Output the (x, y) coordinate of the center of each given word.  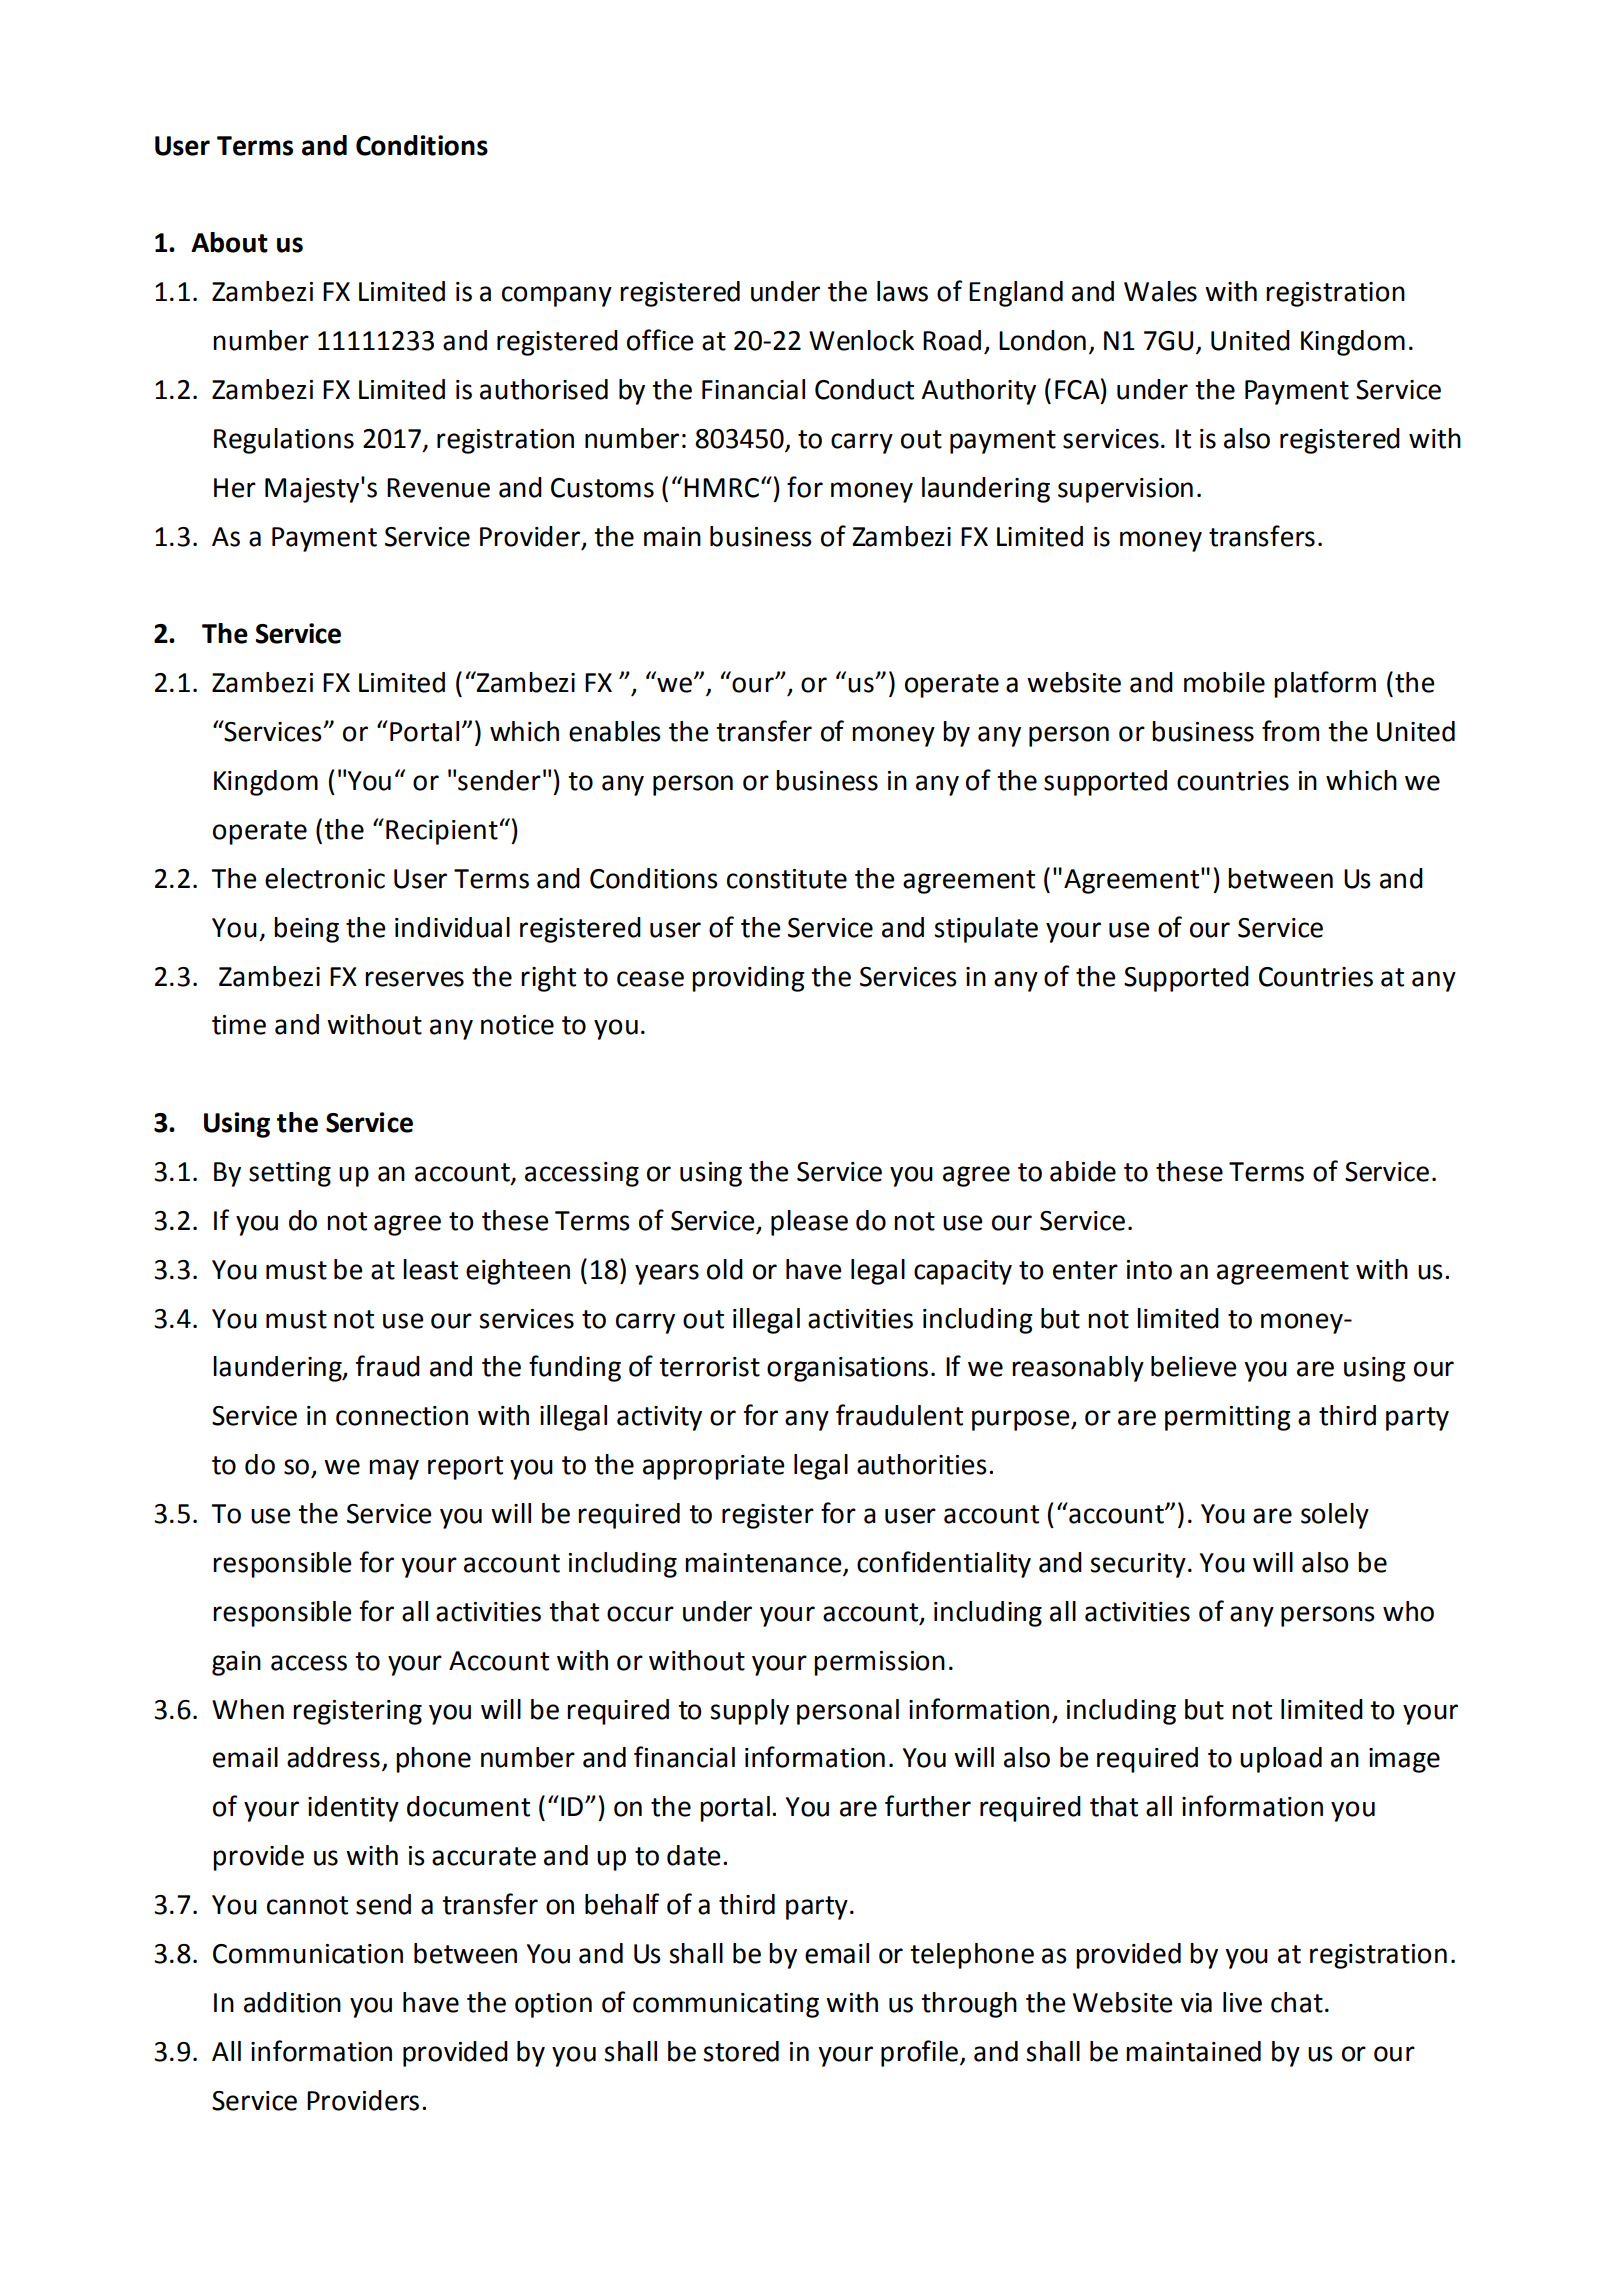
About (229, 242)
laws (902, 291)
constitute (787, 879)
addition (292, 2002)
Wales (1160, 291)
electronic (325, 878)
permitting (1228, 1418)
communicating (726, 2005)
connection (402, 1416)
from (1290, 731)
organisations (847, 1369)
